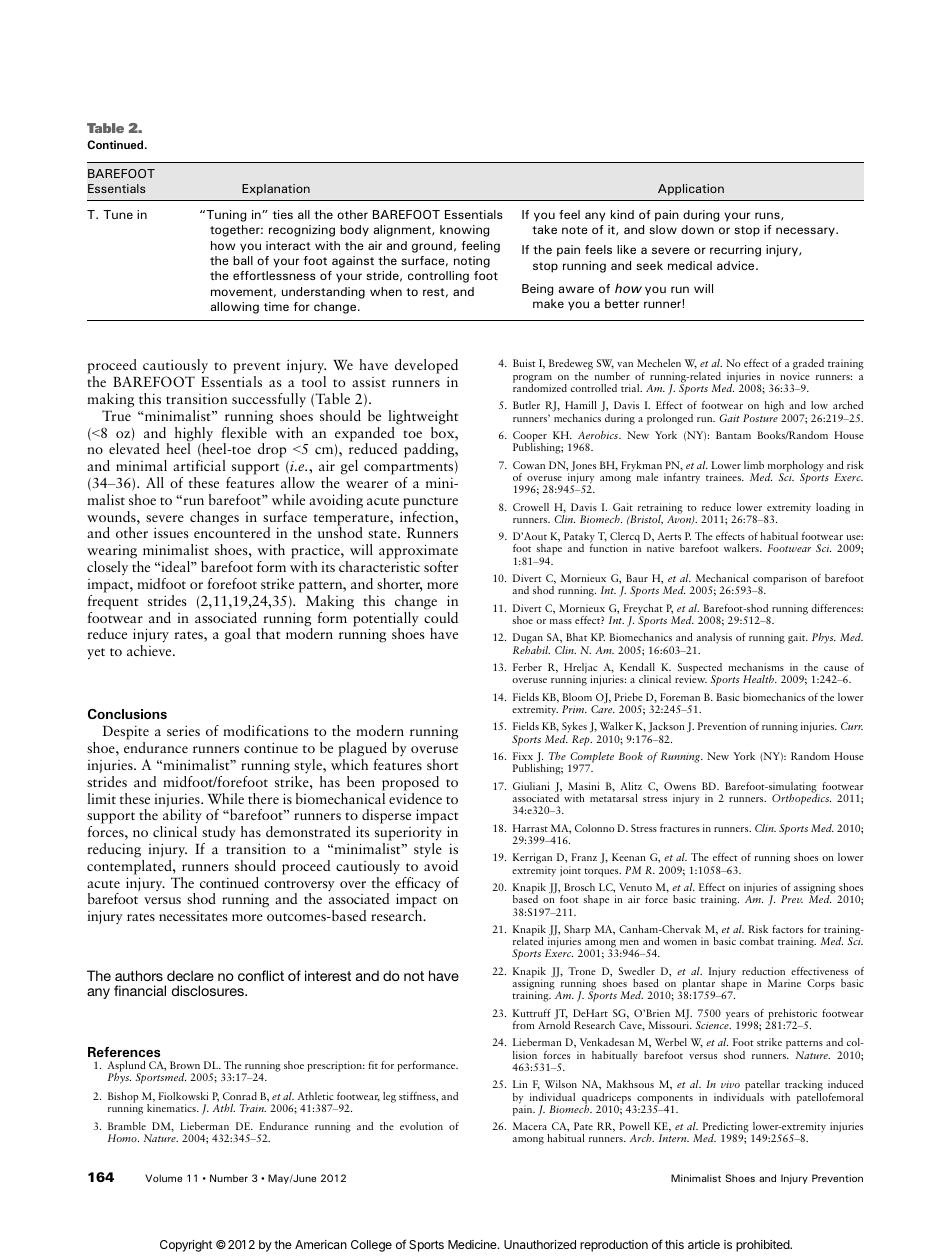  I want to click on Tune, so click(118, 214).
